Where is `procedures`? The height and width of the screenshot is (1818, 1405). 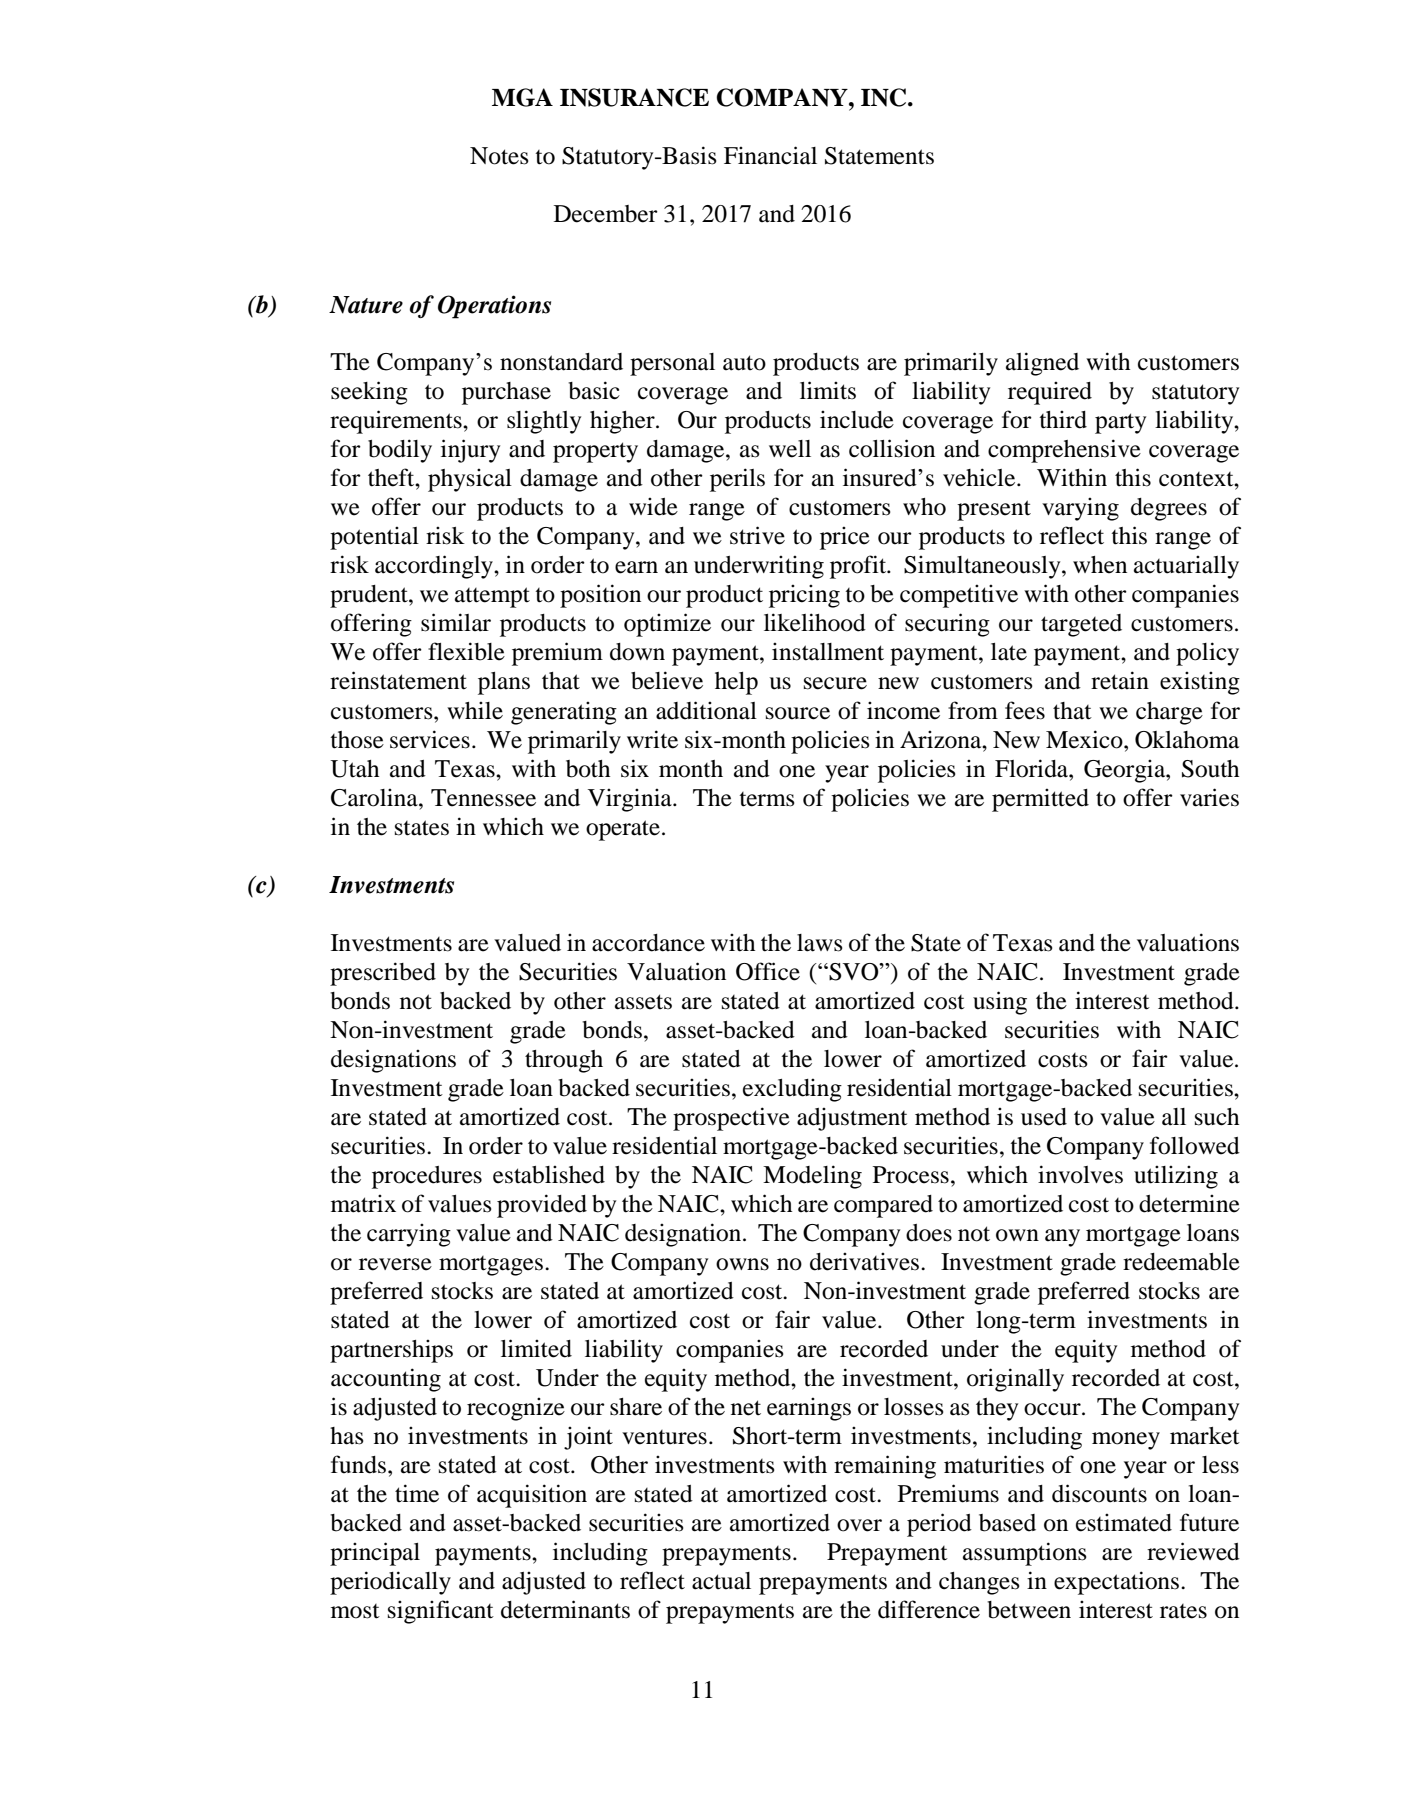 procedures is located at coordinates (427, 1177).
